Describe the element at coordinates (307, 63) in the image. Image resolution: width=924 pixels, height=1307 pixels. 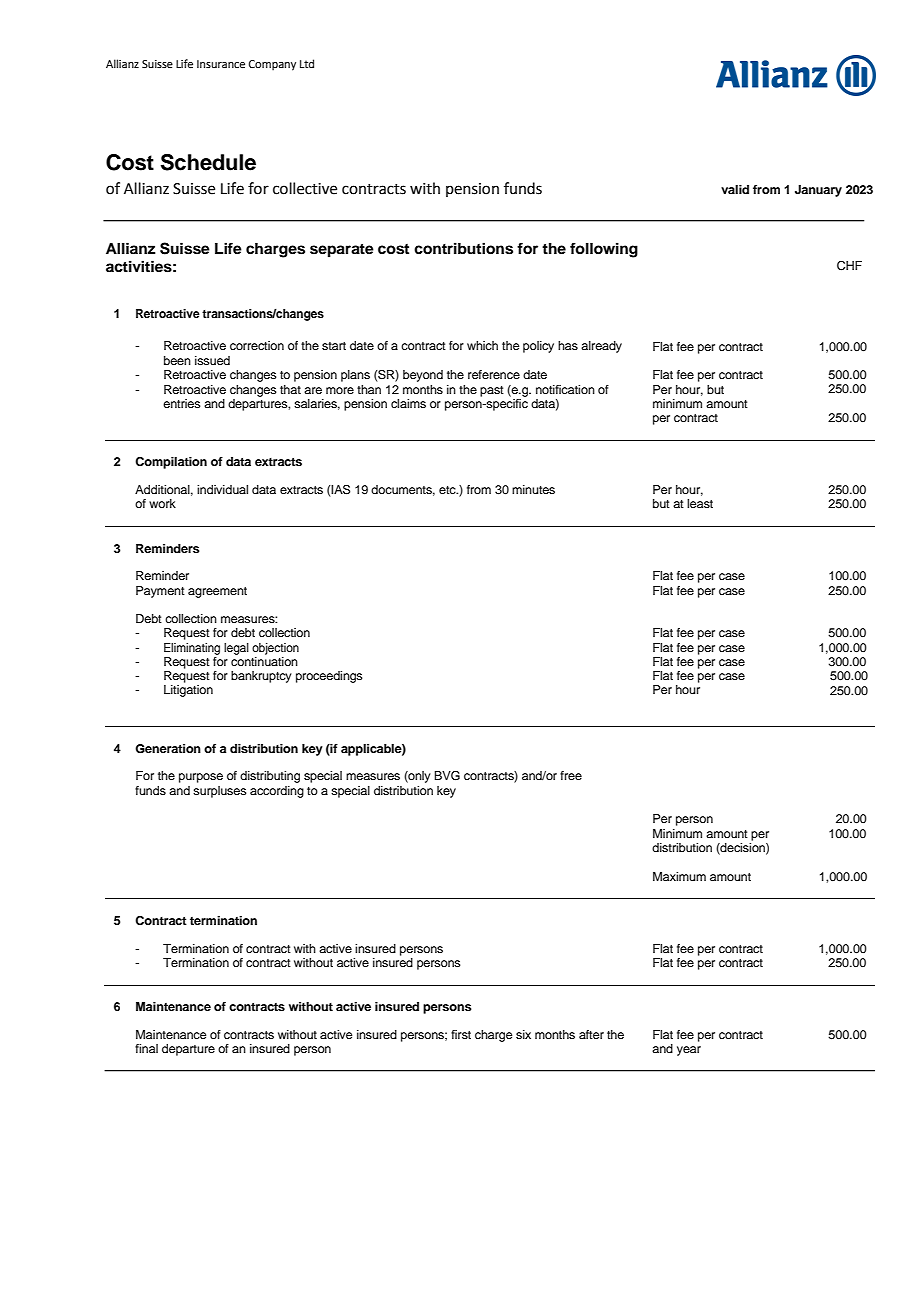
I see `Ltd` at that location.
